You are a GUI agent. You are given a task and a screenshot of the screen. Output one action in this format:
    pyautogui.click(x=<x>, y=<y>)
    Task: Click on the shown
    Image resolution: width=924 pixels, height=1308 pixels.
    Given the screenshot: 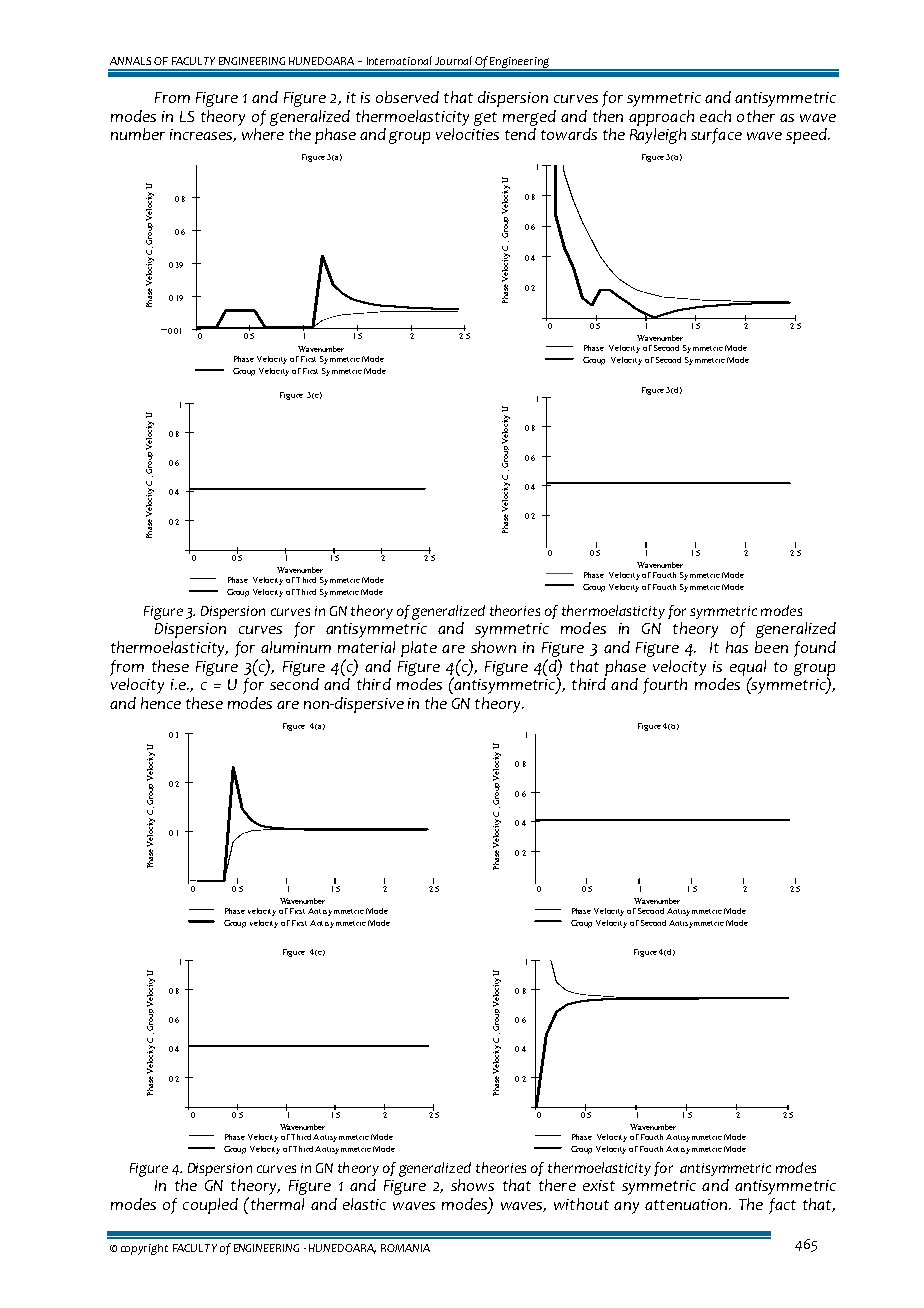 What is the action you would take?
    pyautogui.click(x=493, y=647)
